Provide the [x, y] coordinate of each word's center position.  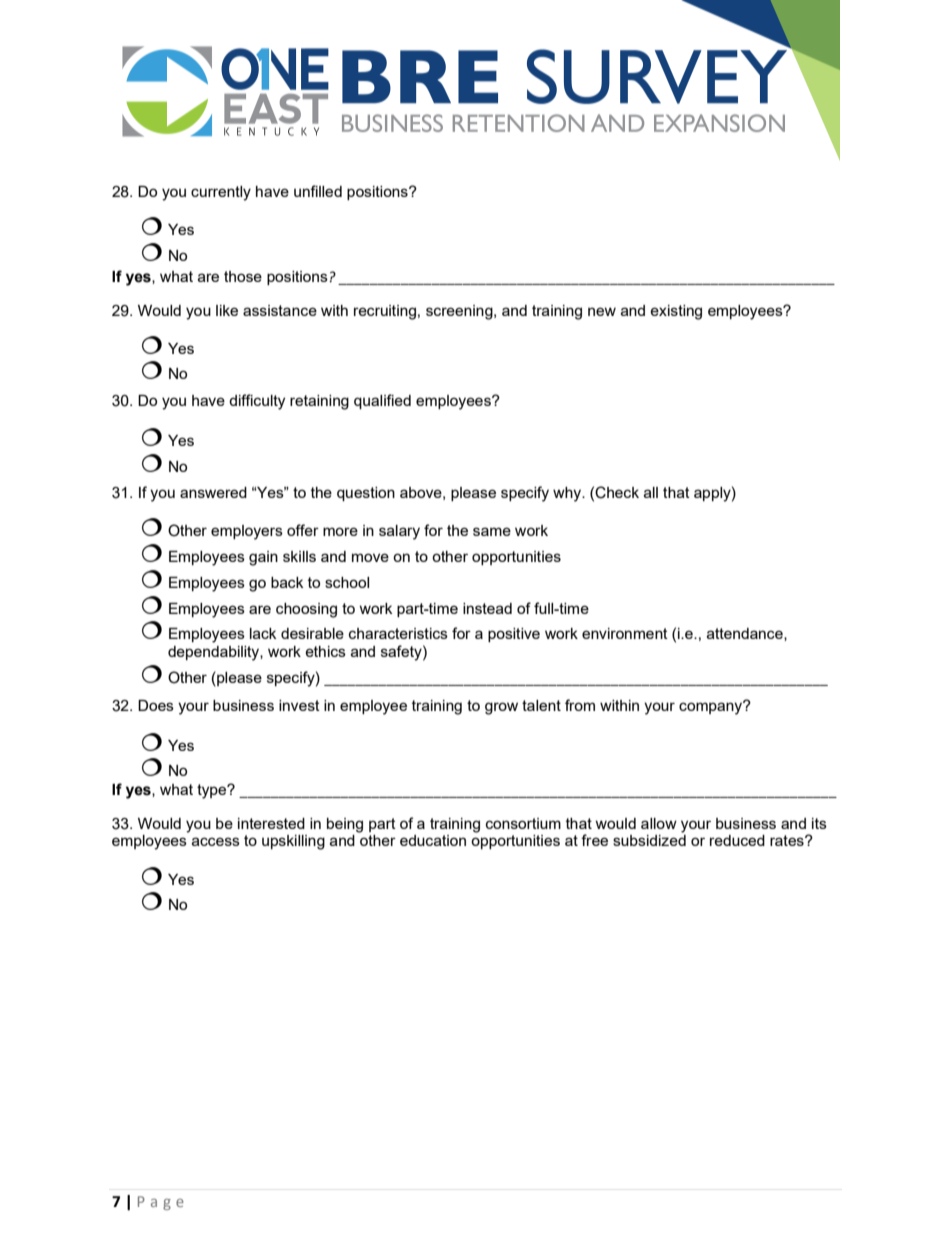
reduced [737, 840]
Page [161, 1203]
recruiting [385, 312]
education [433, 840]
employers [247, 532]
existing [676, 312]
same [492, 531]
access [216, 841]
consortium [523, 823]
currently [221, 193]
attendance [746, 634]
